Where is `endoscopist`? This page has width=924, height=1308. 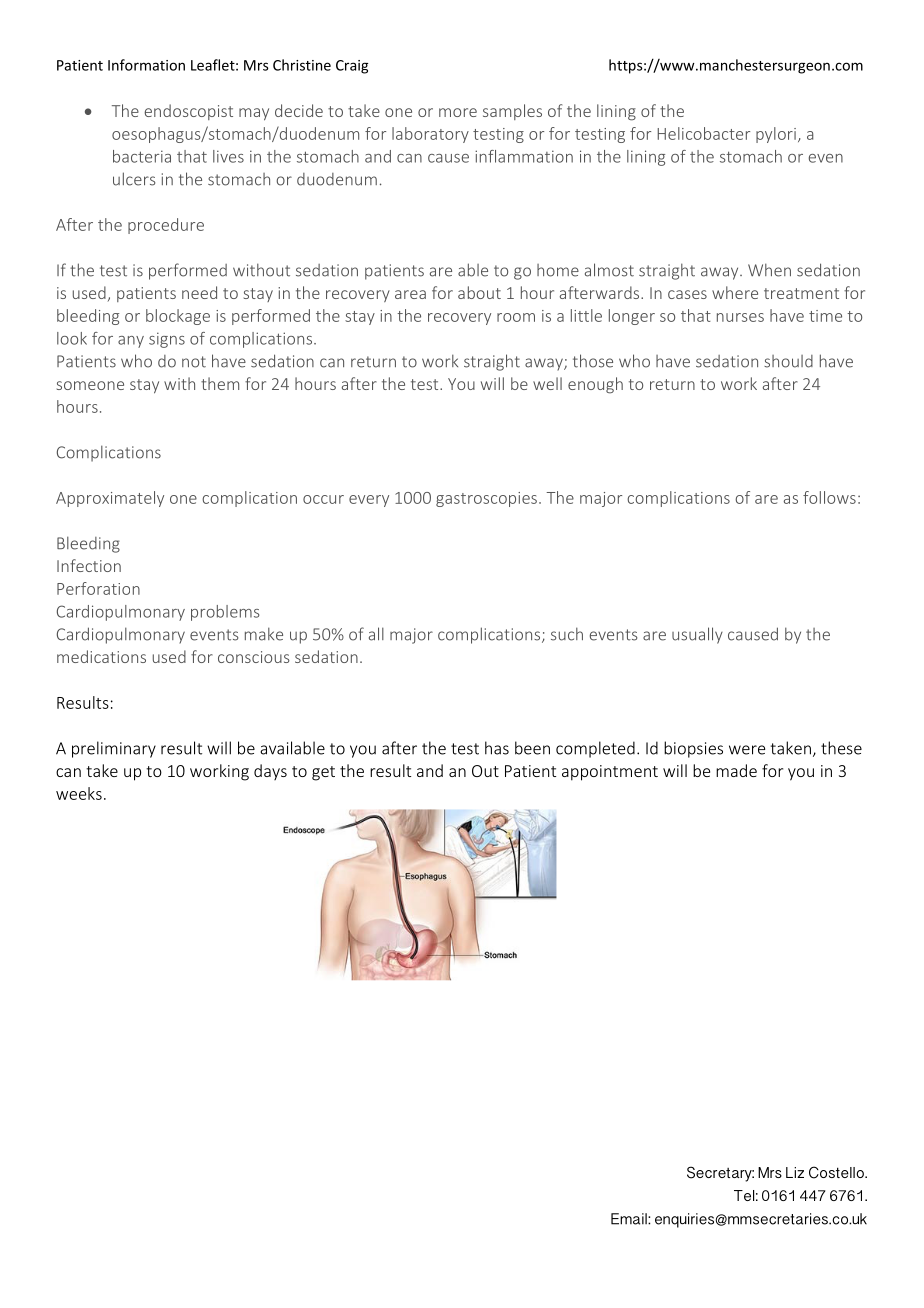
endoscopist is located at coordinates (189, 112).
